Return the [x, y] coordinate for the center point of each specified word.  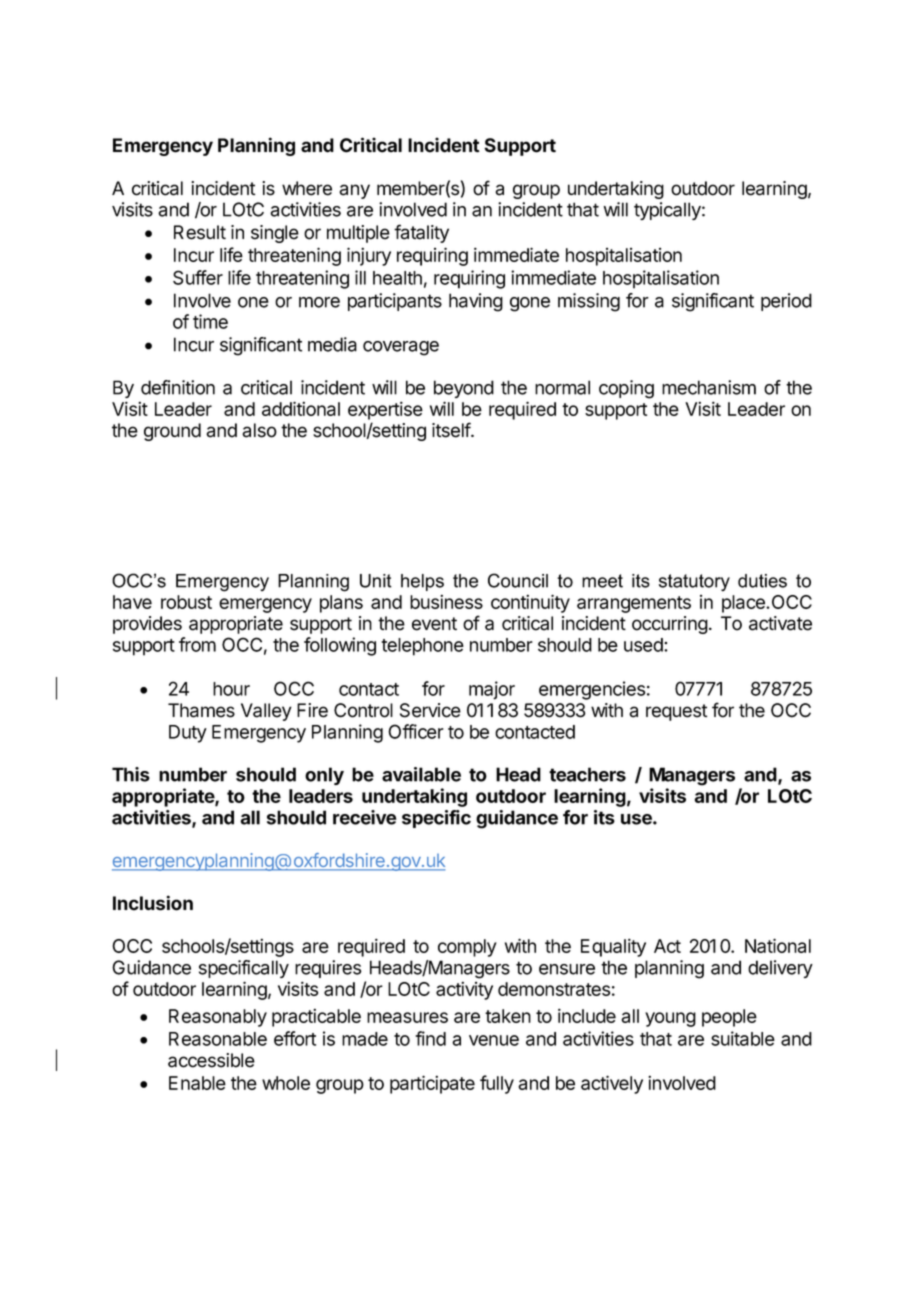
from [197, 644]
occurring [670, 625]
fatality [421, 233]
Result [200, 232]
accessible [211, 1060]
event [434, 624]
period [786, 302]
